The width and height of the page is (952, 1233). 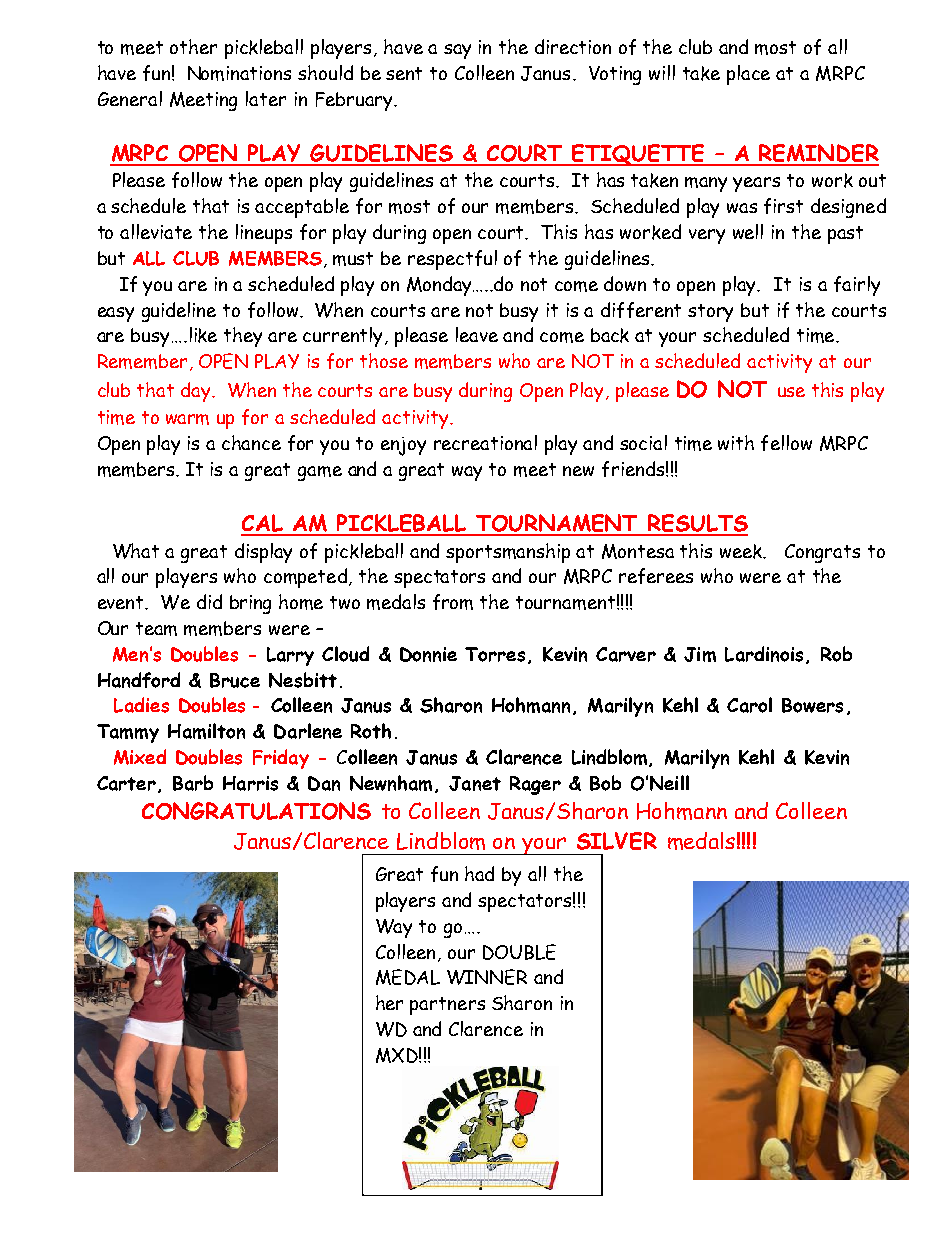 What do you see at coordinates (617, 841) in the page?
I see `SILVER` at bounding box center [617, 841].
